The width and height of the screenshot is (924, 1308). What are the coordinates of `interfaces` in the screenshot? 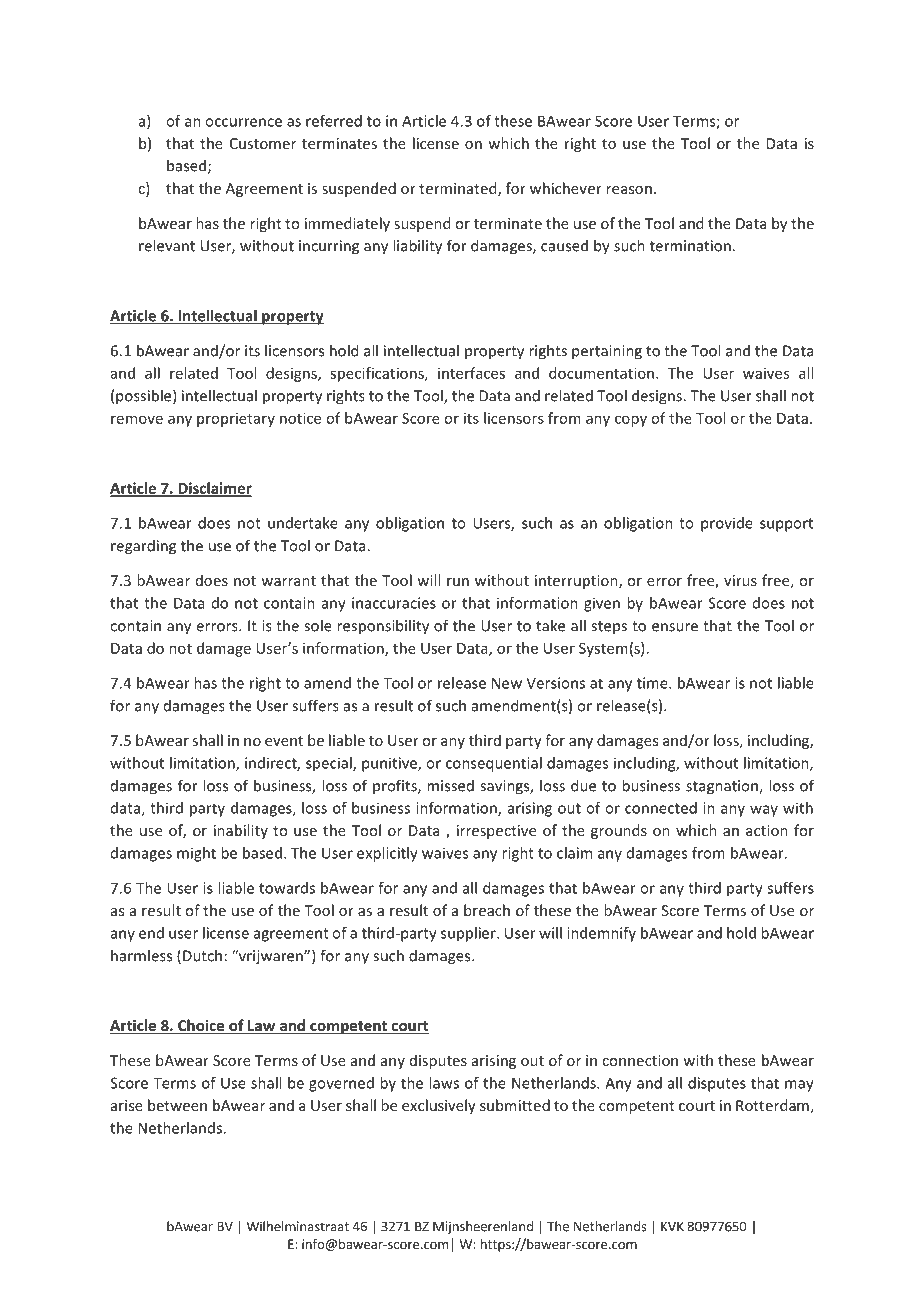 It's located at (471, 373).
